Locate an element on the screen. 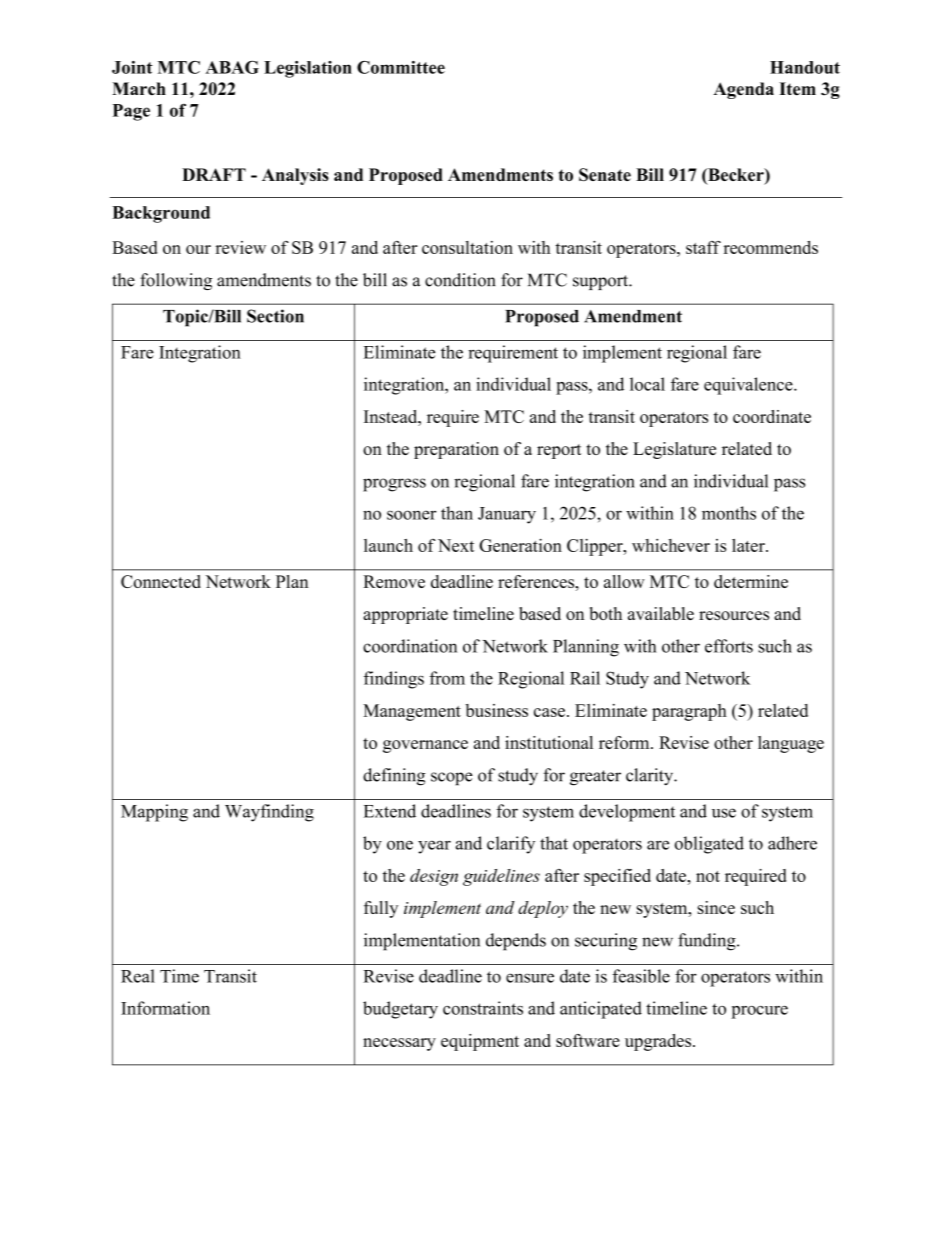 Image resolution: width=952 pixels, height=1233 pixels. Information is located at coordinates (165, 1008).
